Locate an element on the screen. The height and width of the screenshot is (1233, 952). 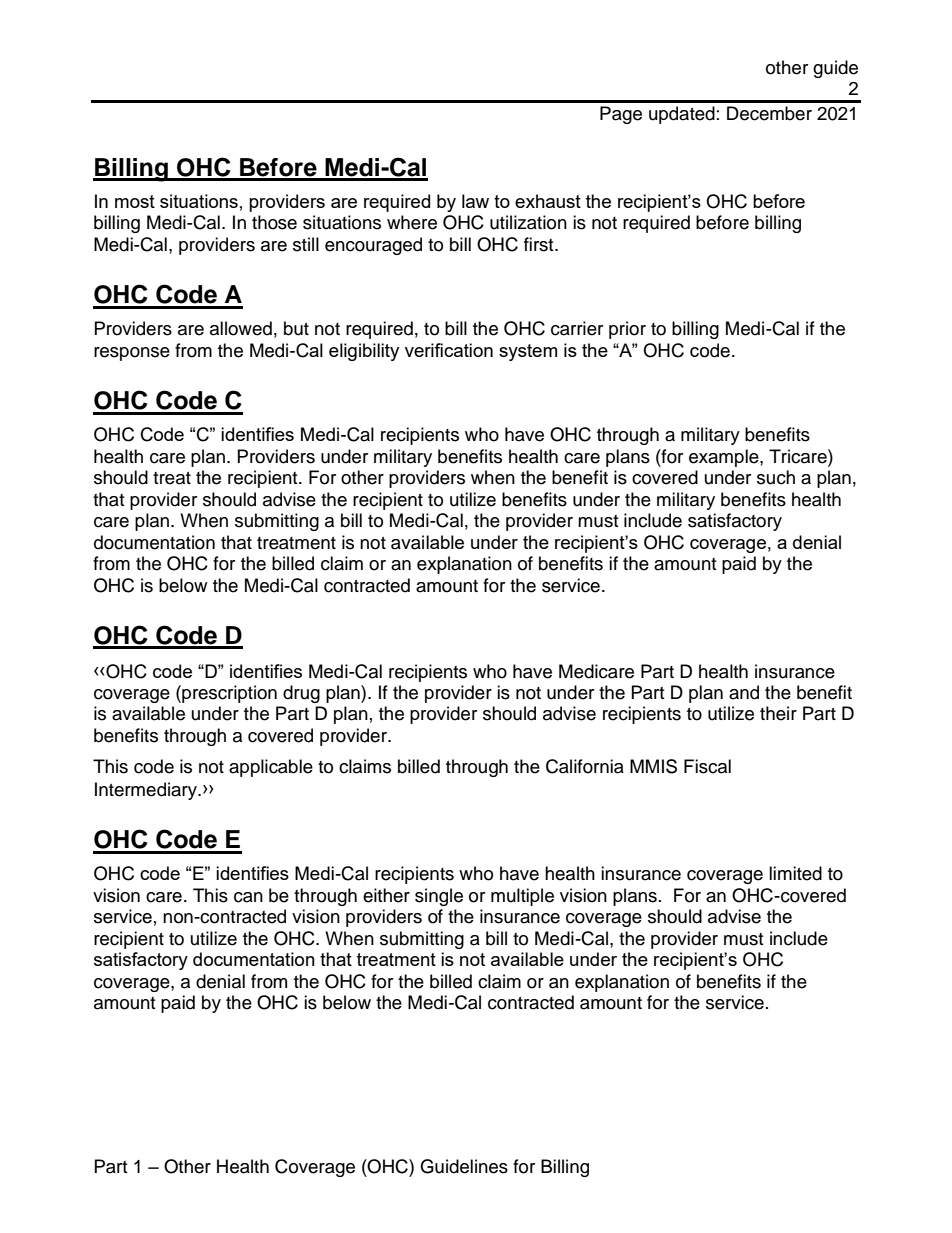
updated is located at coordinates (682, 115).
